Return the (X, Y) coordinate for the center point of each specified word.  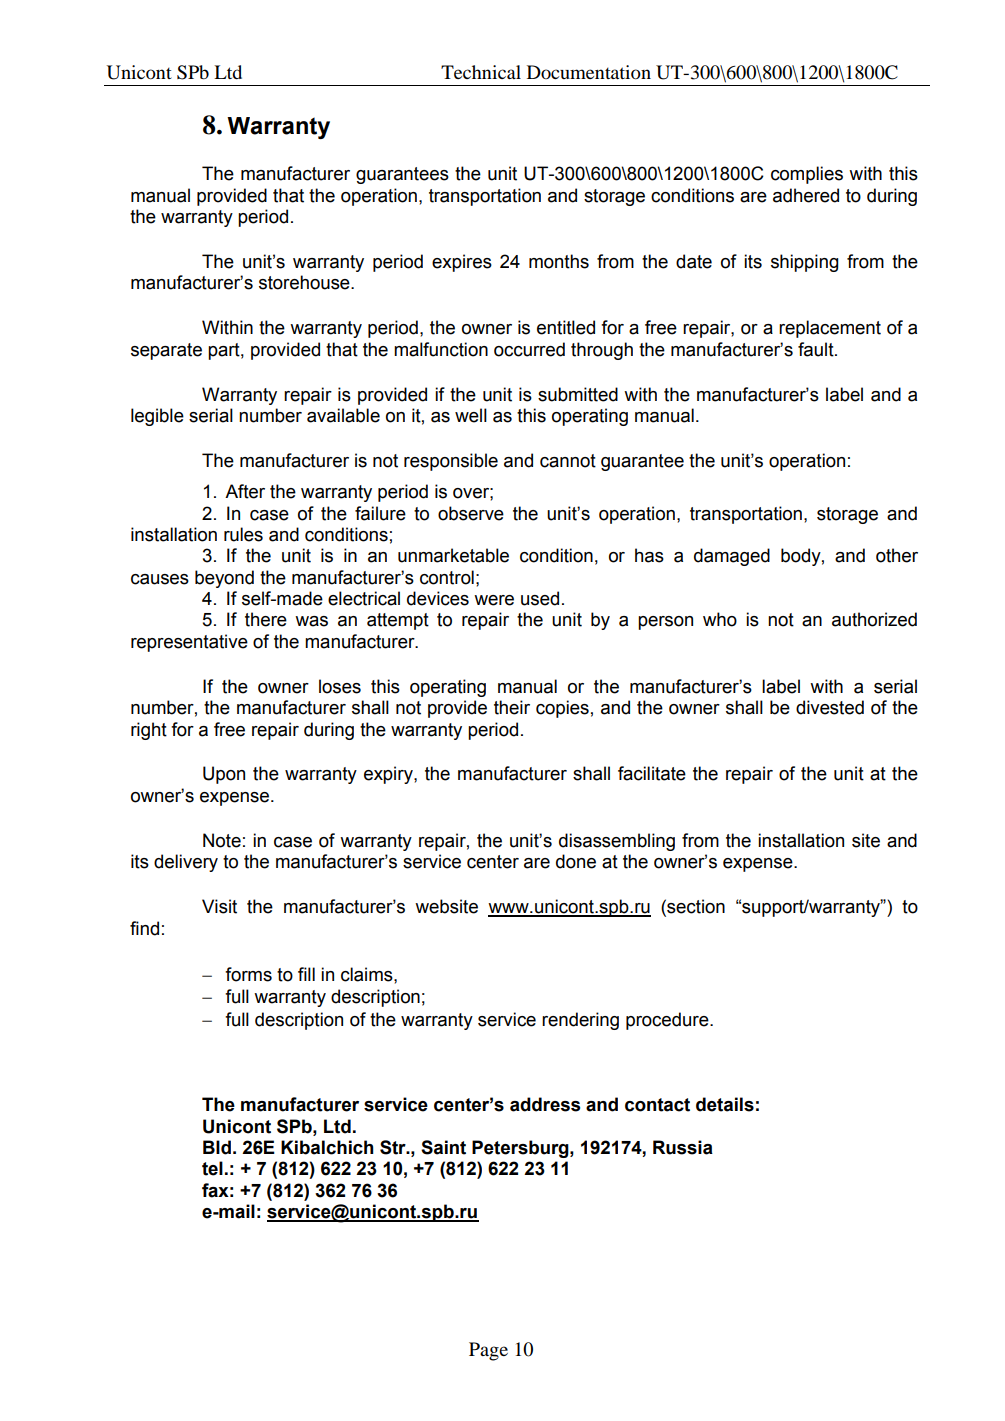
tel (212, 1168)
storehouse (305, 282)
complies (807, 175)
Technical (481, 72)
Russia (683, 1147)
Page (488, 1351)
